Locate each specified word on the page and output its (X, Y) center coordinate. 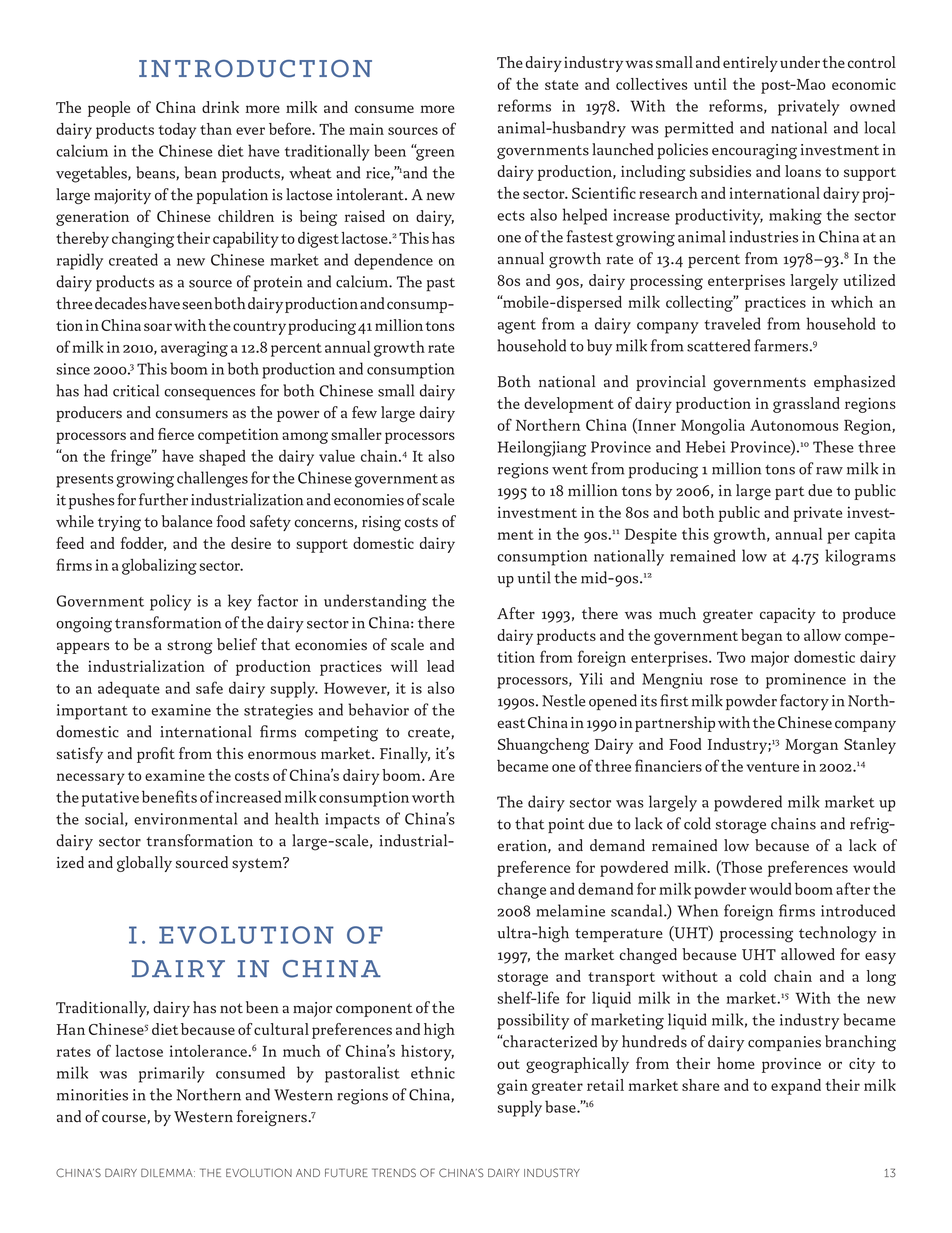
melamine (570, 910)
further (163, 499)
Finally (405, 755)
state (561, 85)
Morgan (811, 746)
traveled (732, 323)
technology (838, 934)
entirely (750, 64)
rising (381, 523)
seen (197, 305)
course (125, 1119)
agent (517, 327)
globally (144, 864)
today (177, 131)
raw (829, 471)
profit (156, 755)
